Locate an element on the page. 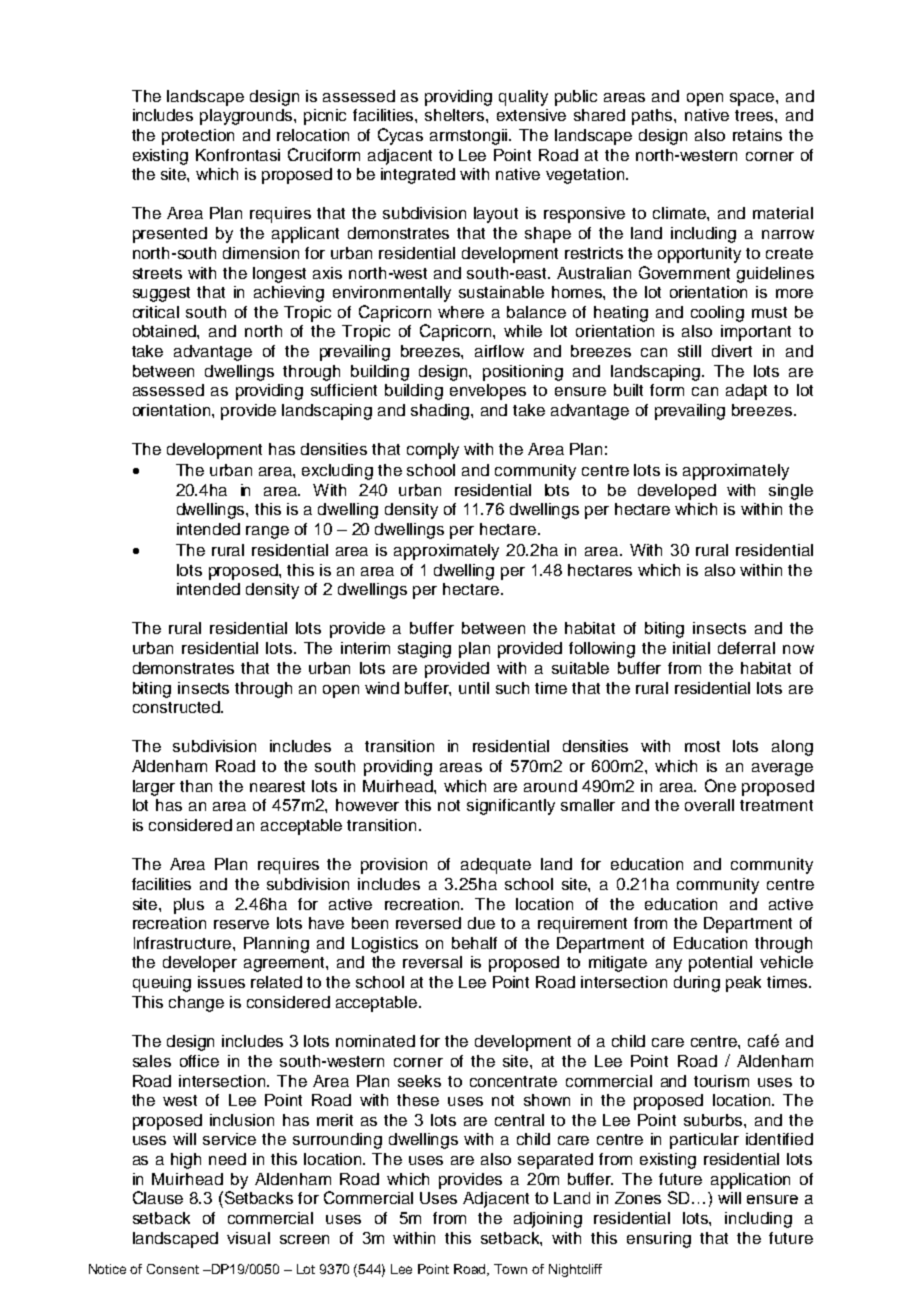  protection is located at coordinates (198, 137).
